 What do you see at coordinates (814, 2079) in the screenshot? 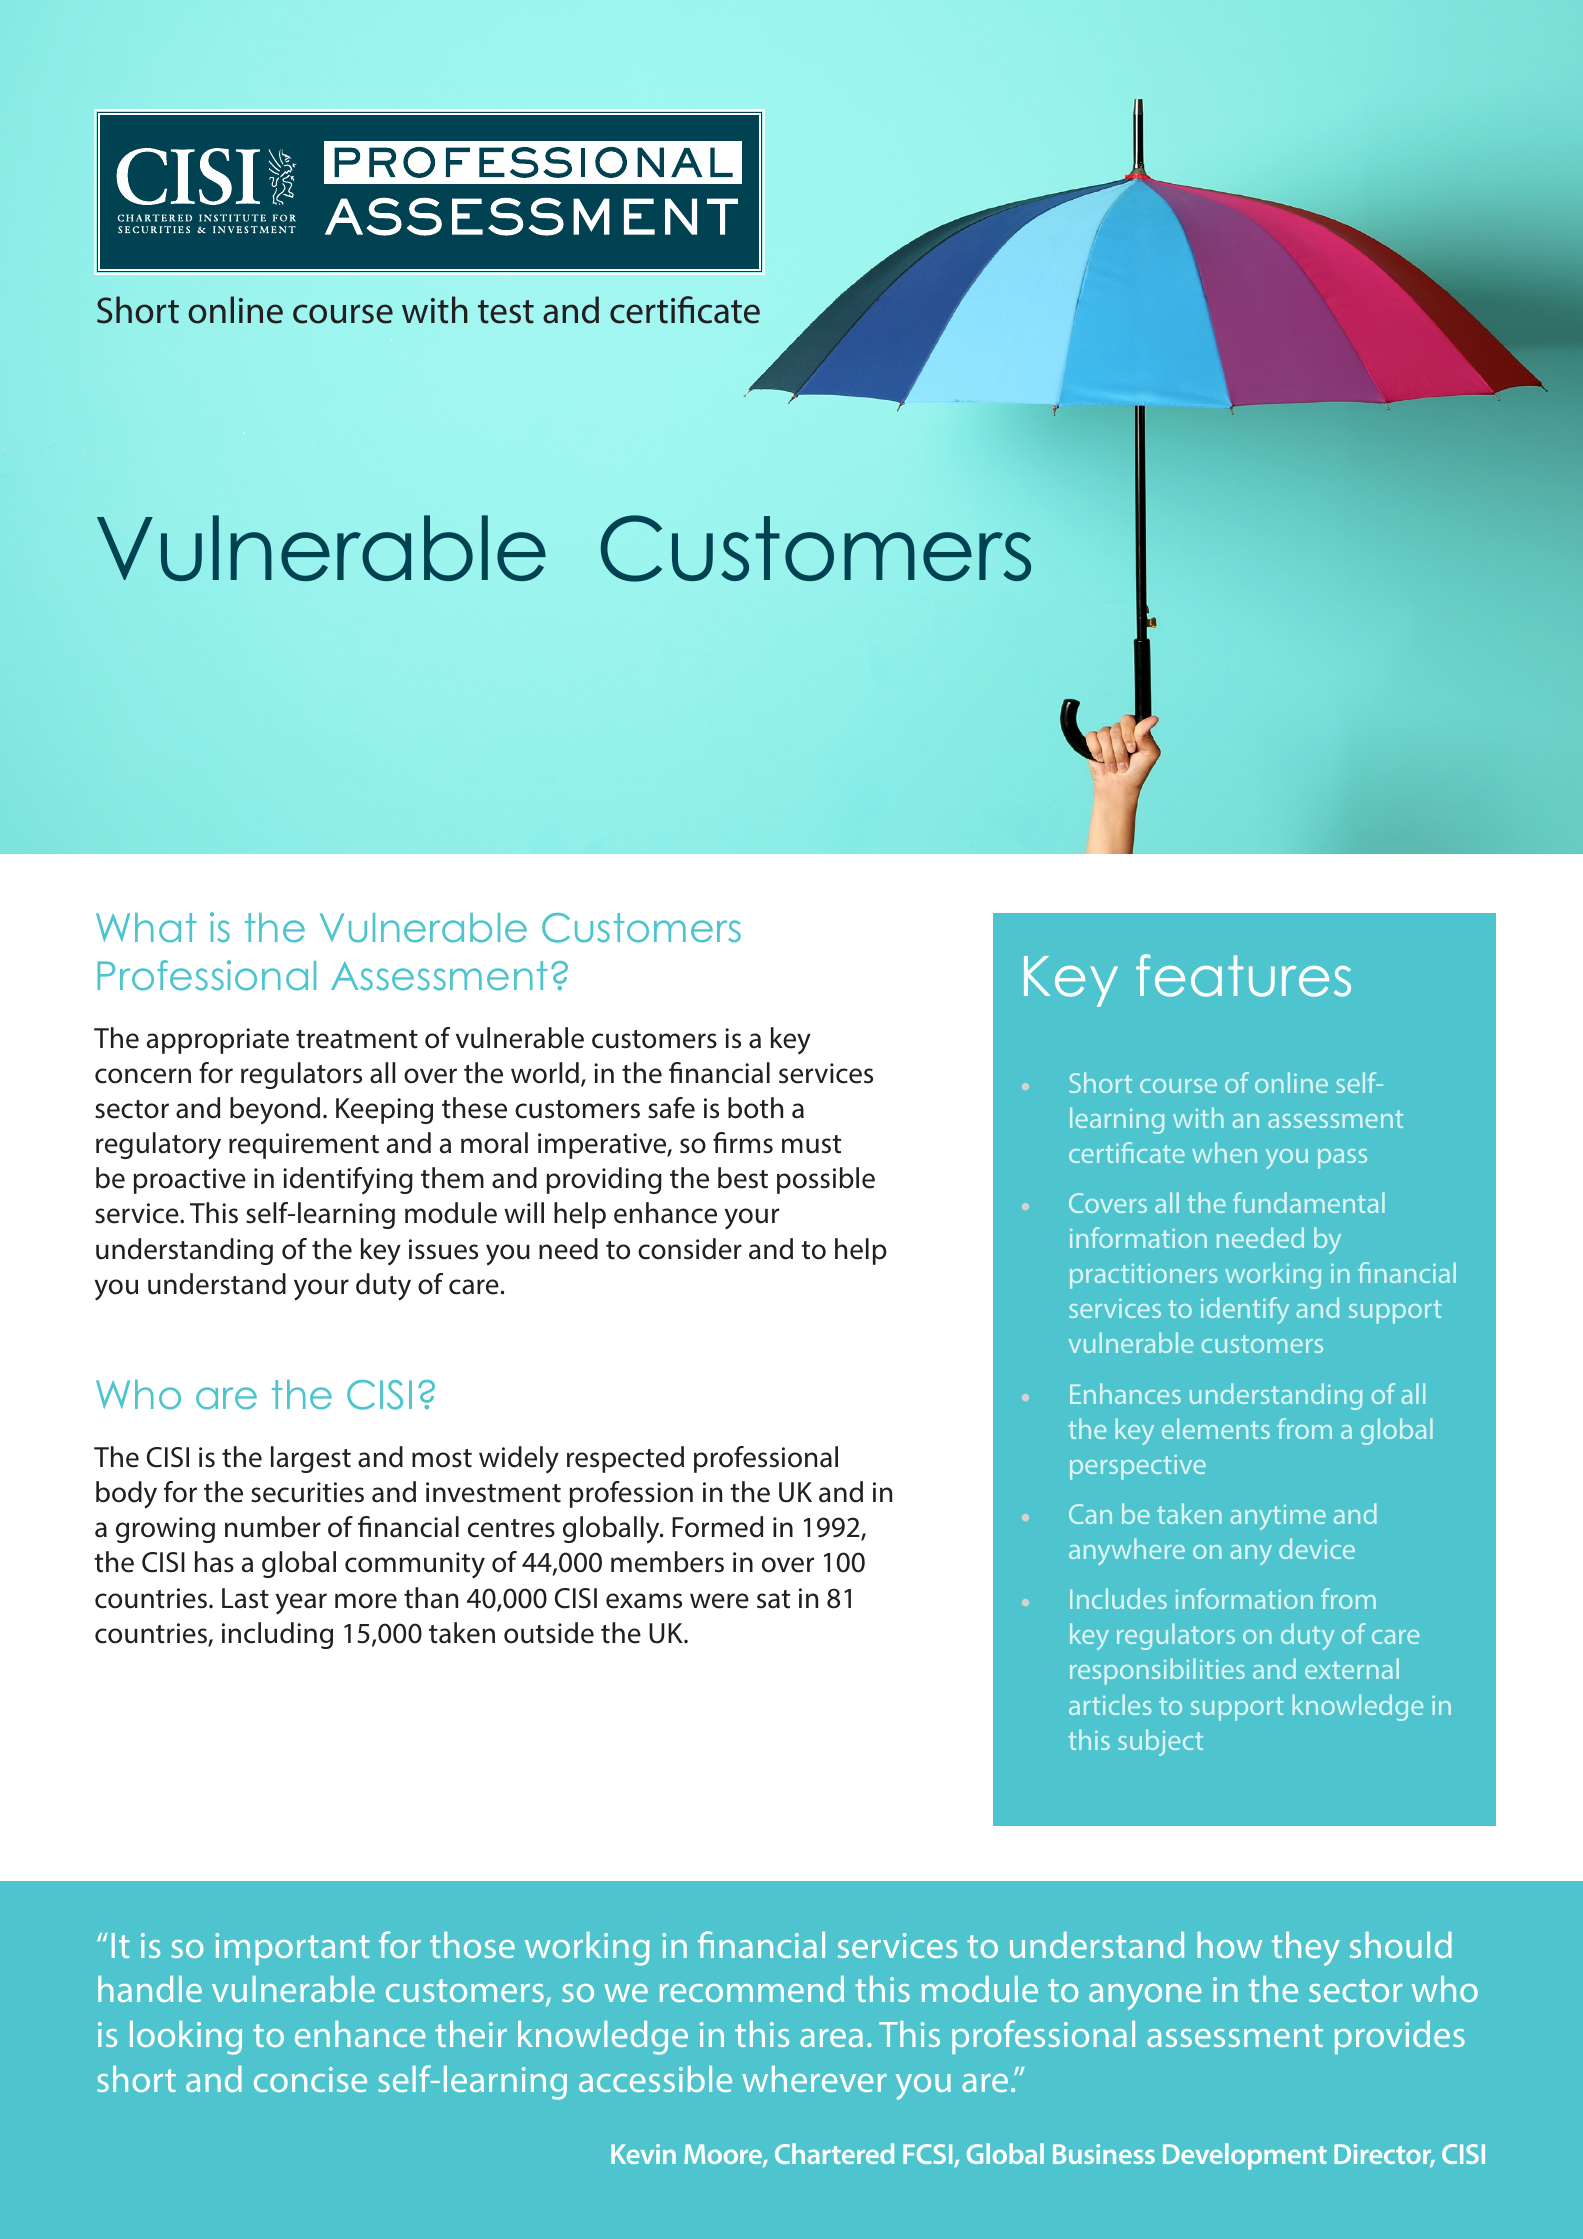
I see `wherever` at bounding box center [814, 2079].
